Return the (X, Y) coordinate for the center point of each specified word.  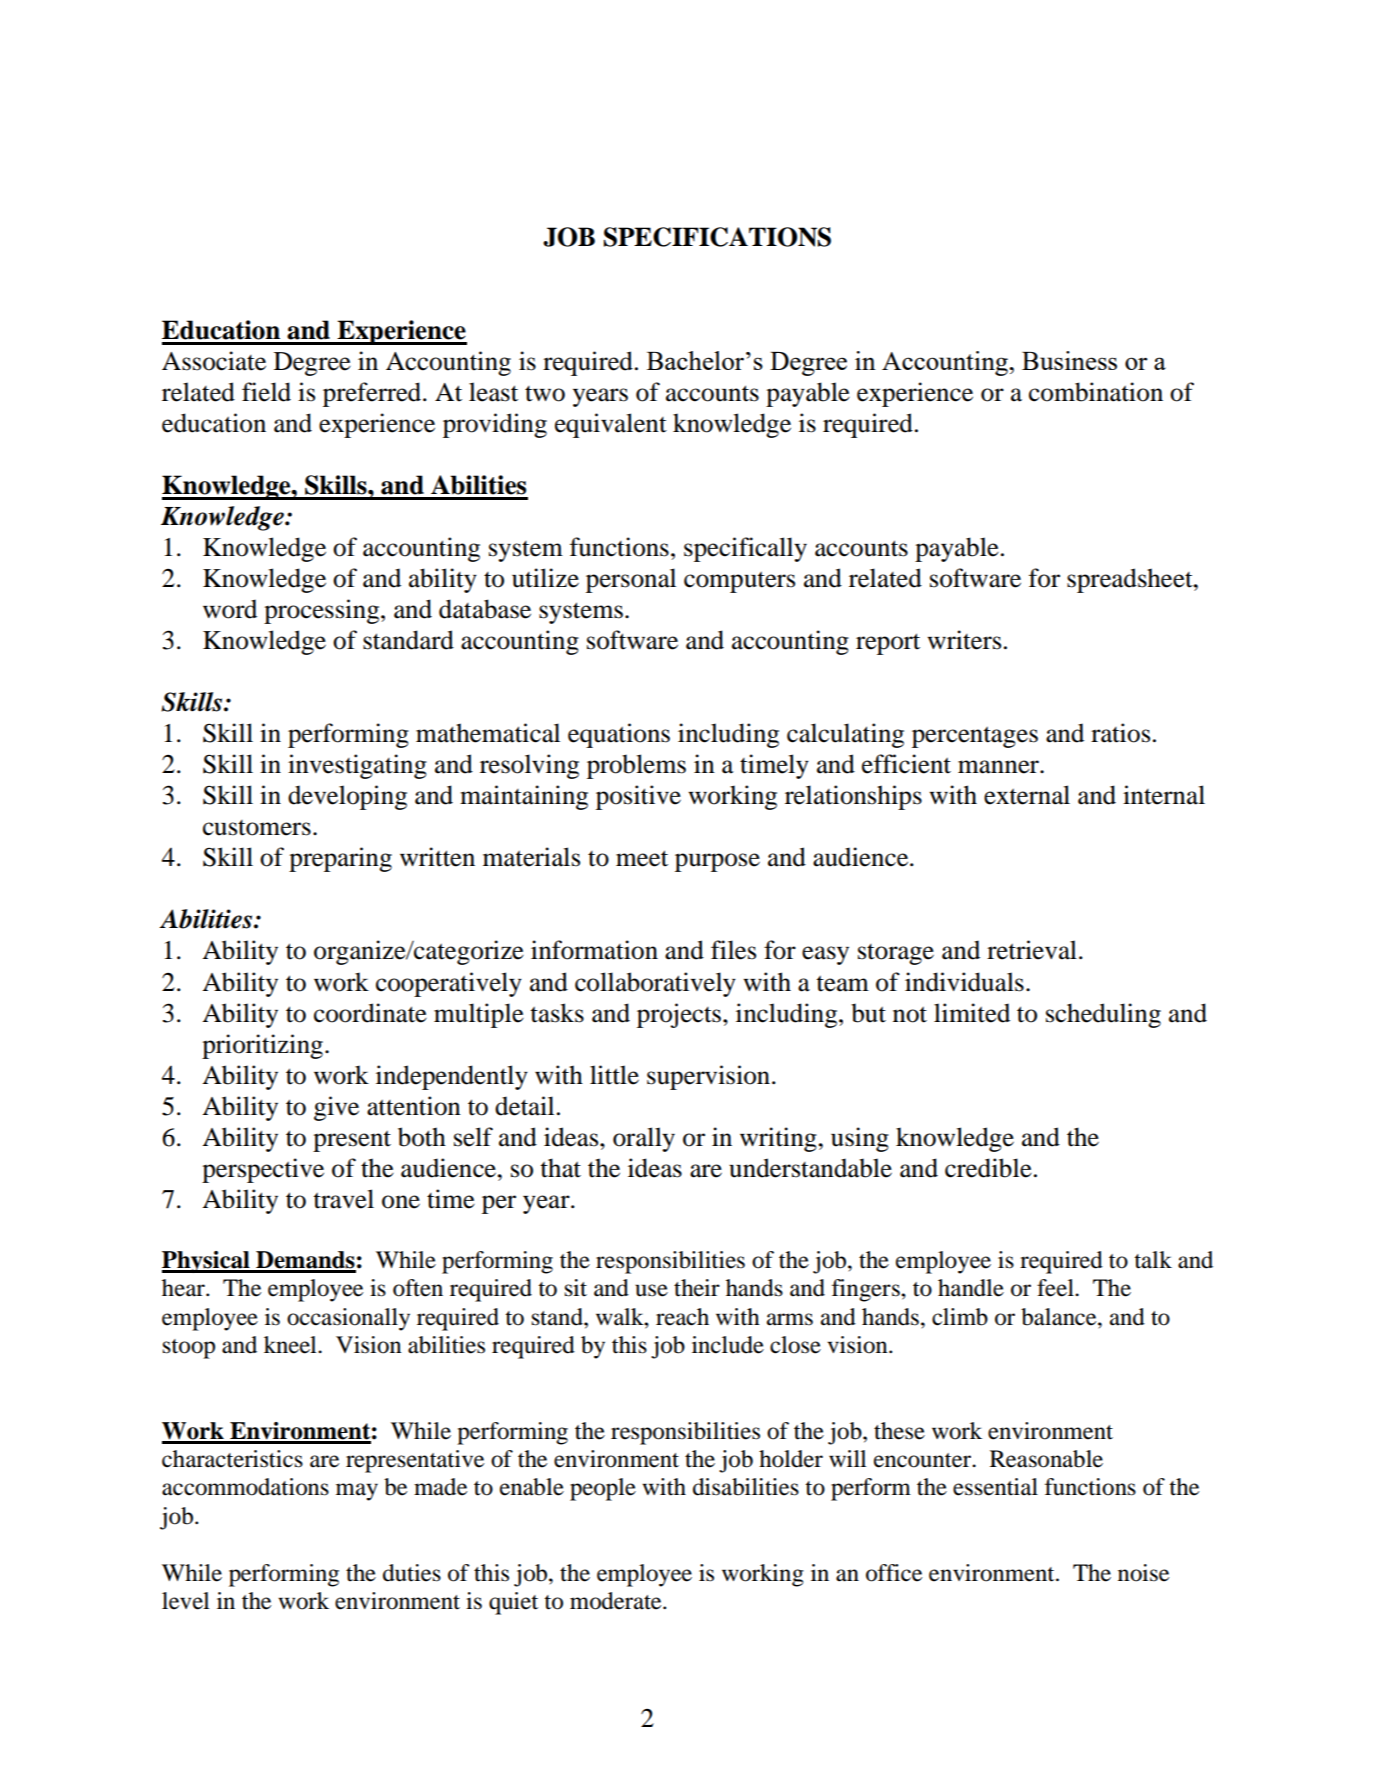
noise (1143, 1573)
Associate (214, 361)
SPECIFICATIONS (717, 237)
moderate (617, 1601)
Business (1069, 360)
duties (412, 1573)
